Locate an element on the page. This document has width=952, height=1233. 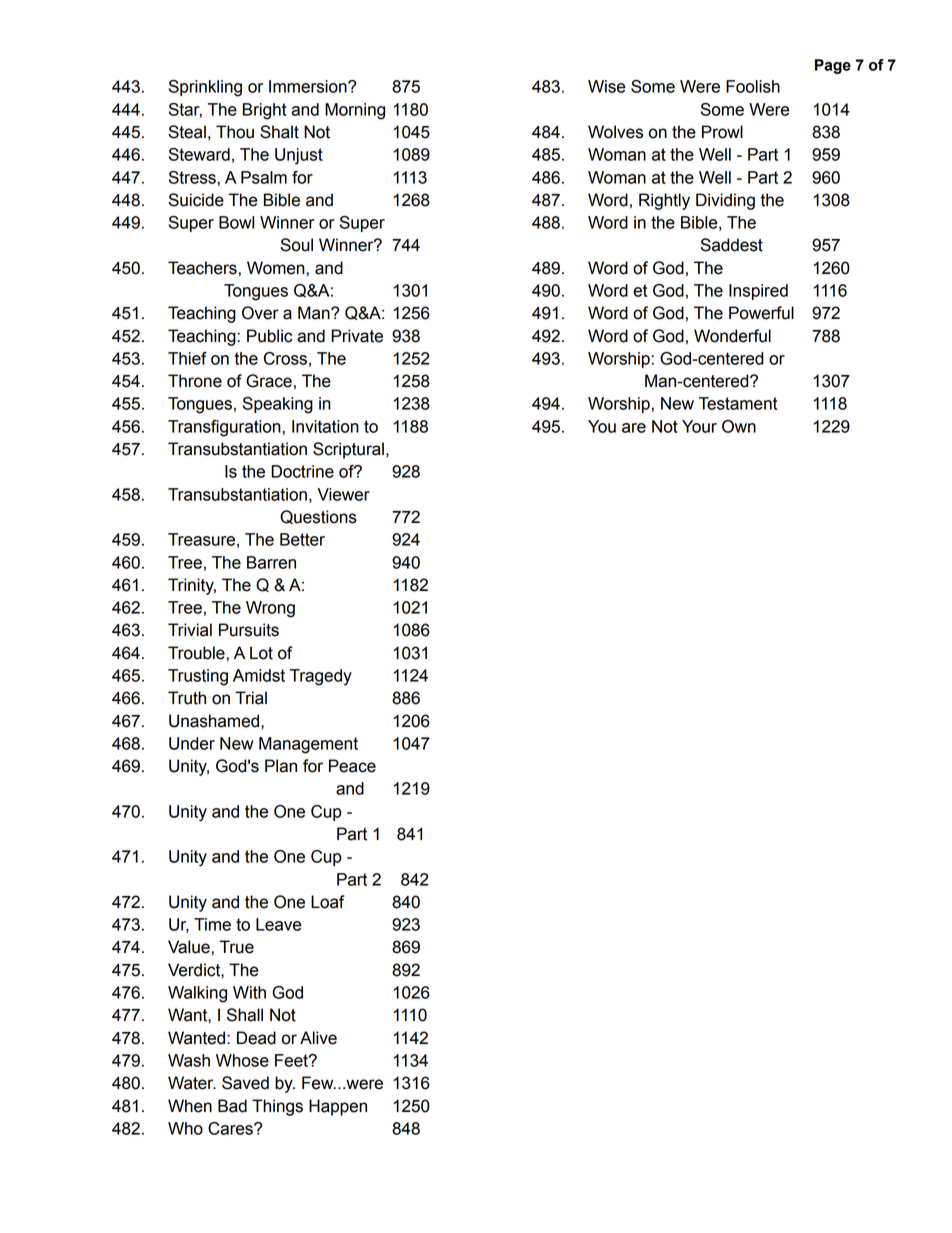
Management is located at coordinates (308, 745).
